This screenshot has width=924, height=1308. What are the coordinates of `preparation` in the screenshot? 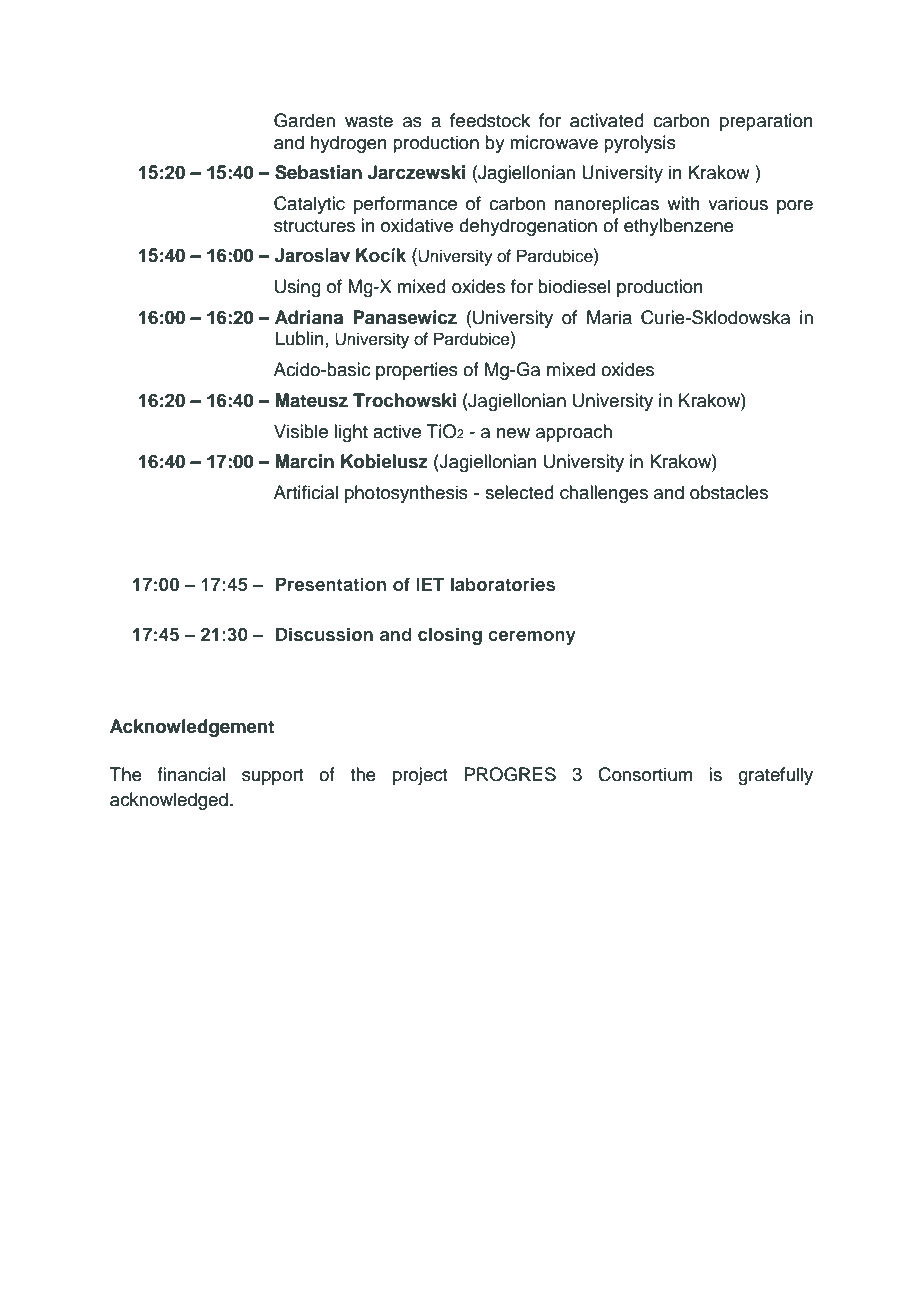 It's located at (766, 122).
